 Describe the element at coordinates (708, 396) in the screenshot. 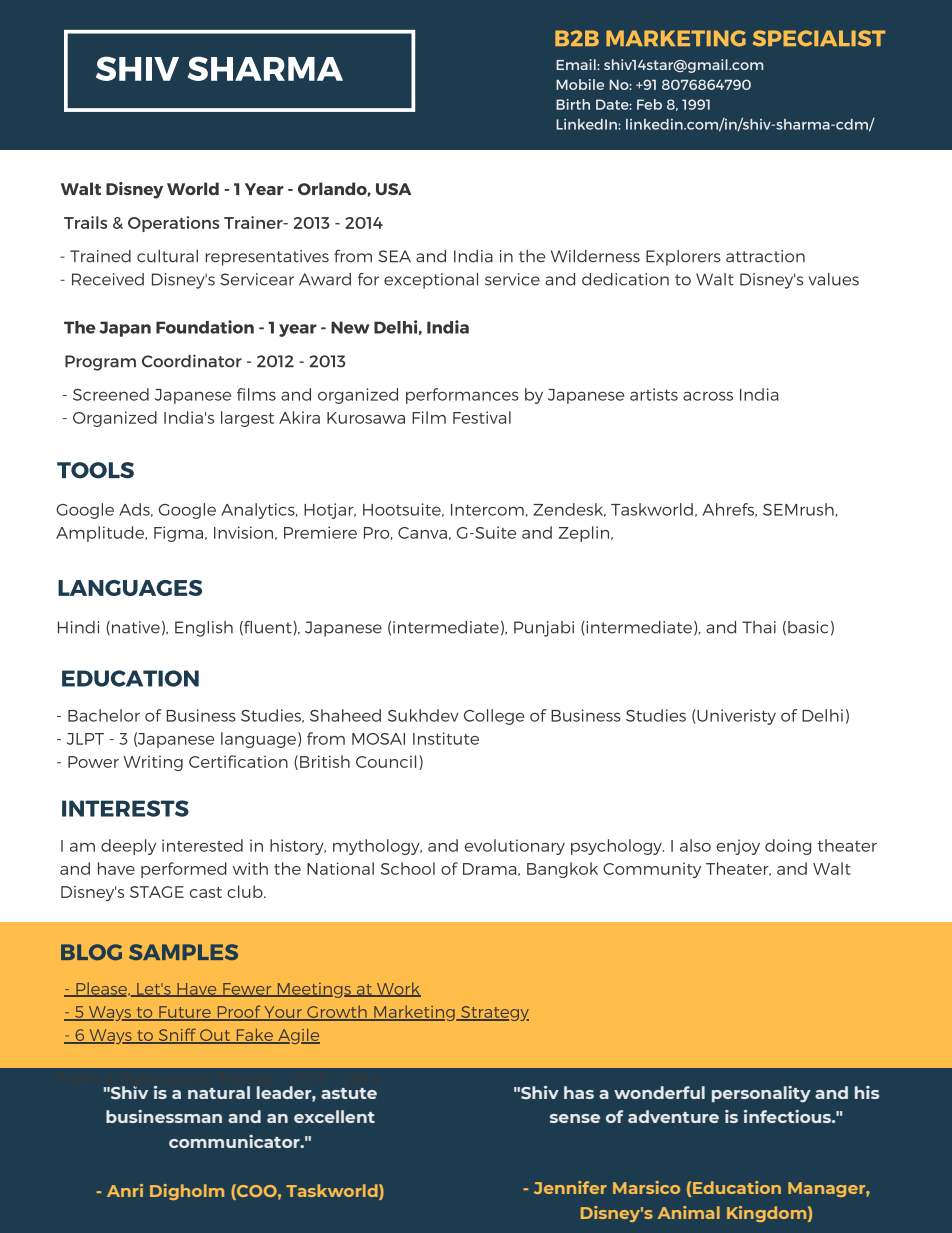

I see `across` at that location.
